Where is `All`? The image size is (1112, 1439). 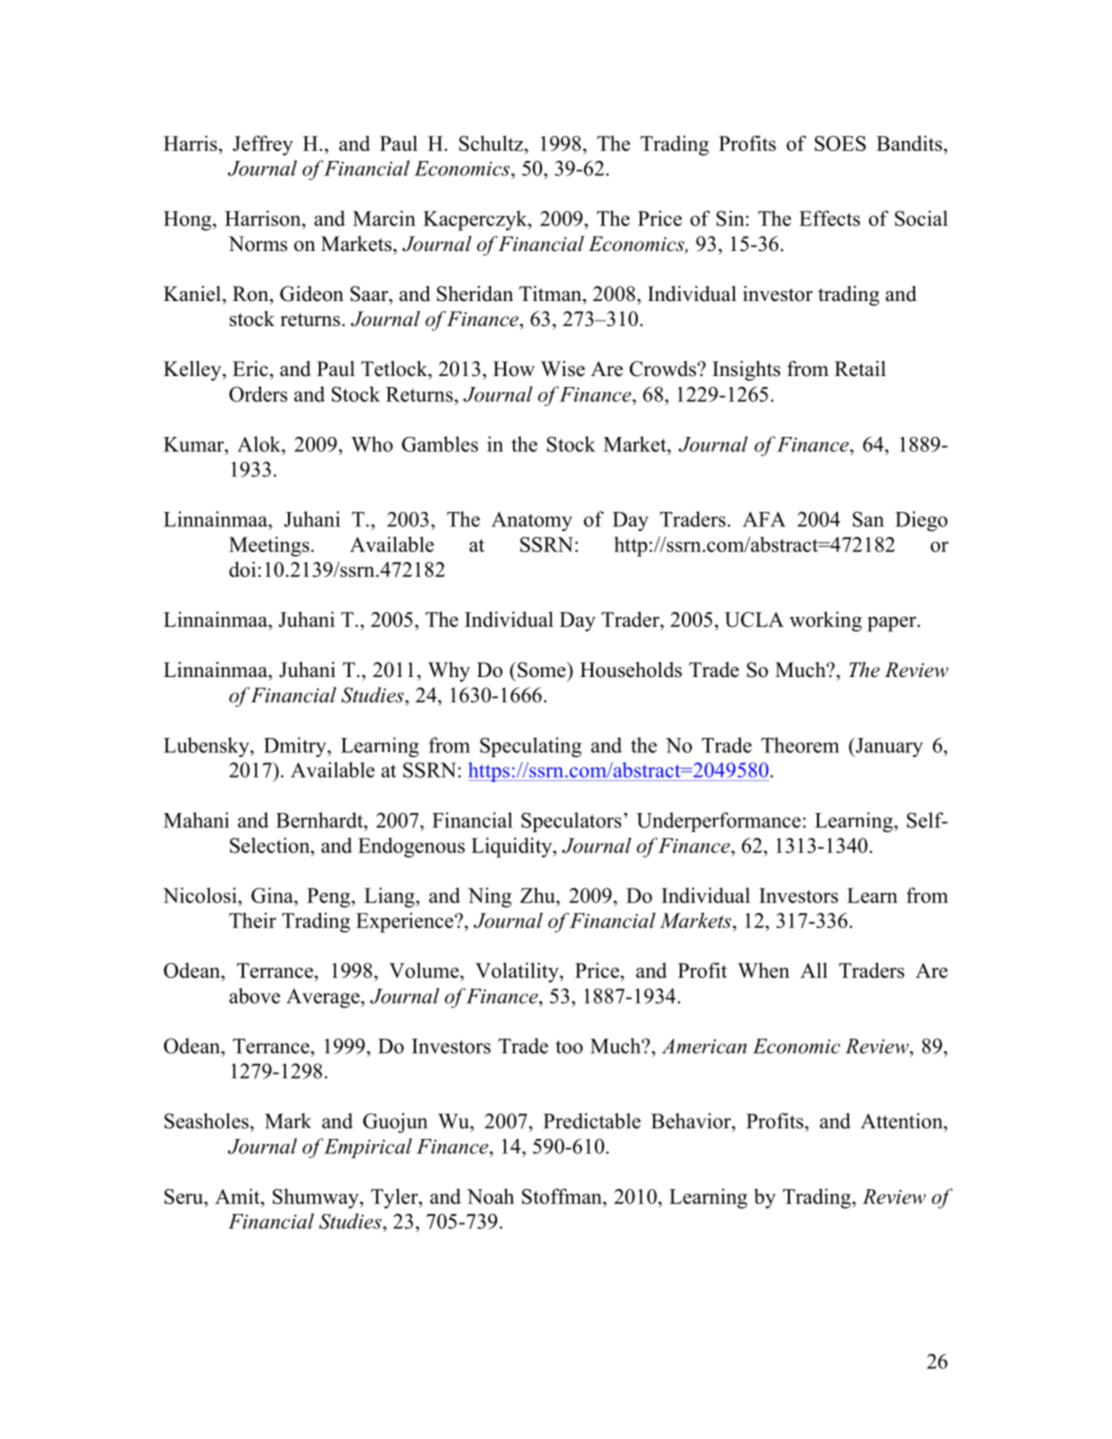
All is located at coordinates (814, 970).
